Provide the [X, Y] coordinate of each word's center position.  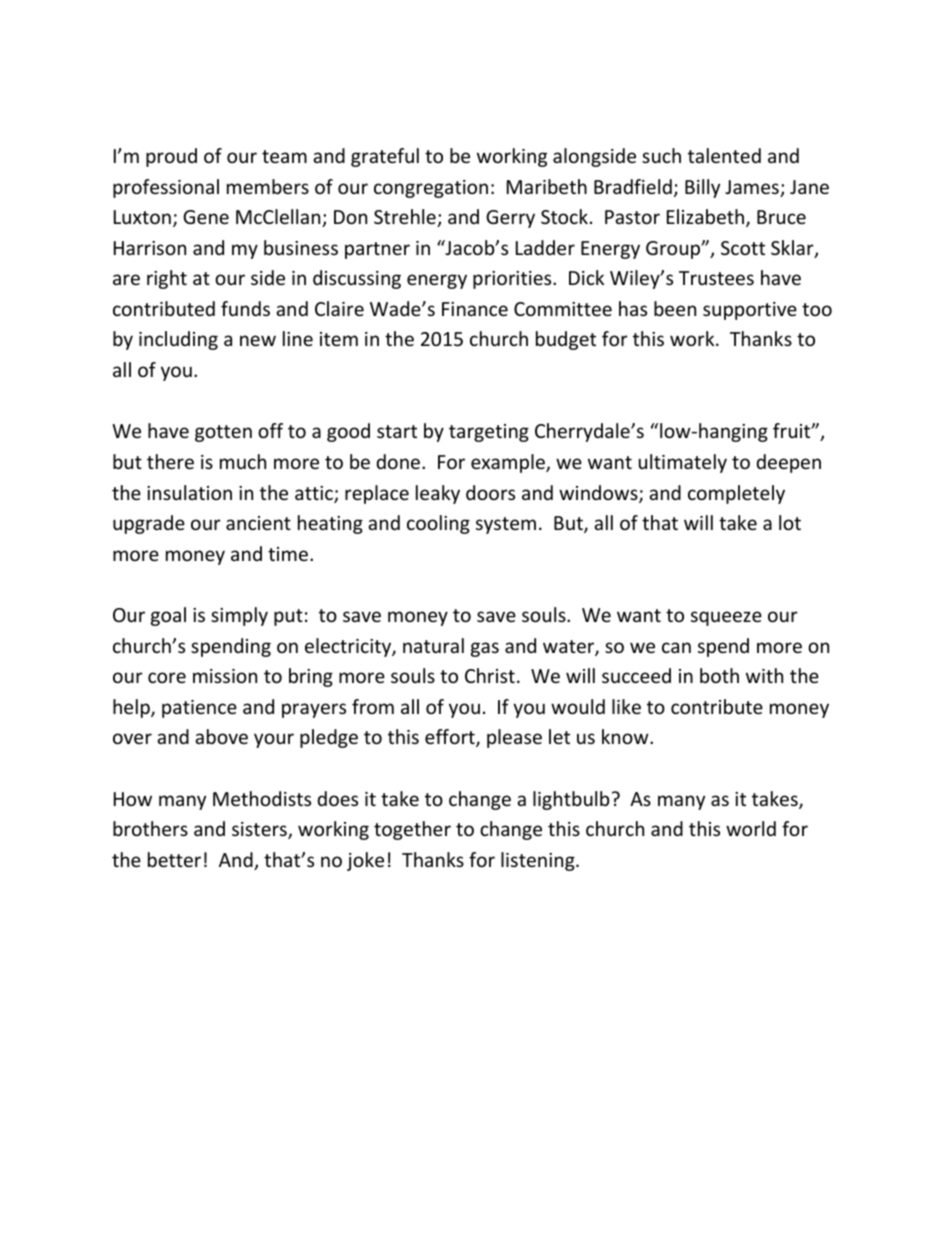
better [174, 859]
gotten [223, 433]
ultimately [683, 463]
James [753, 188]
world [751, 828]
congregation [431, 189]
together [412, 830]
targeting [489, 433]
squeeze [726, 618]
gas [485, 649]
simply [239, 616]
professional [166, 188]
